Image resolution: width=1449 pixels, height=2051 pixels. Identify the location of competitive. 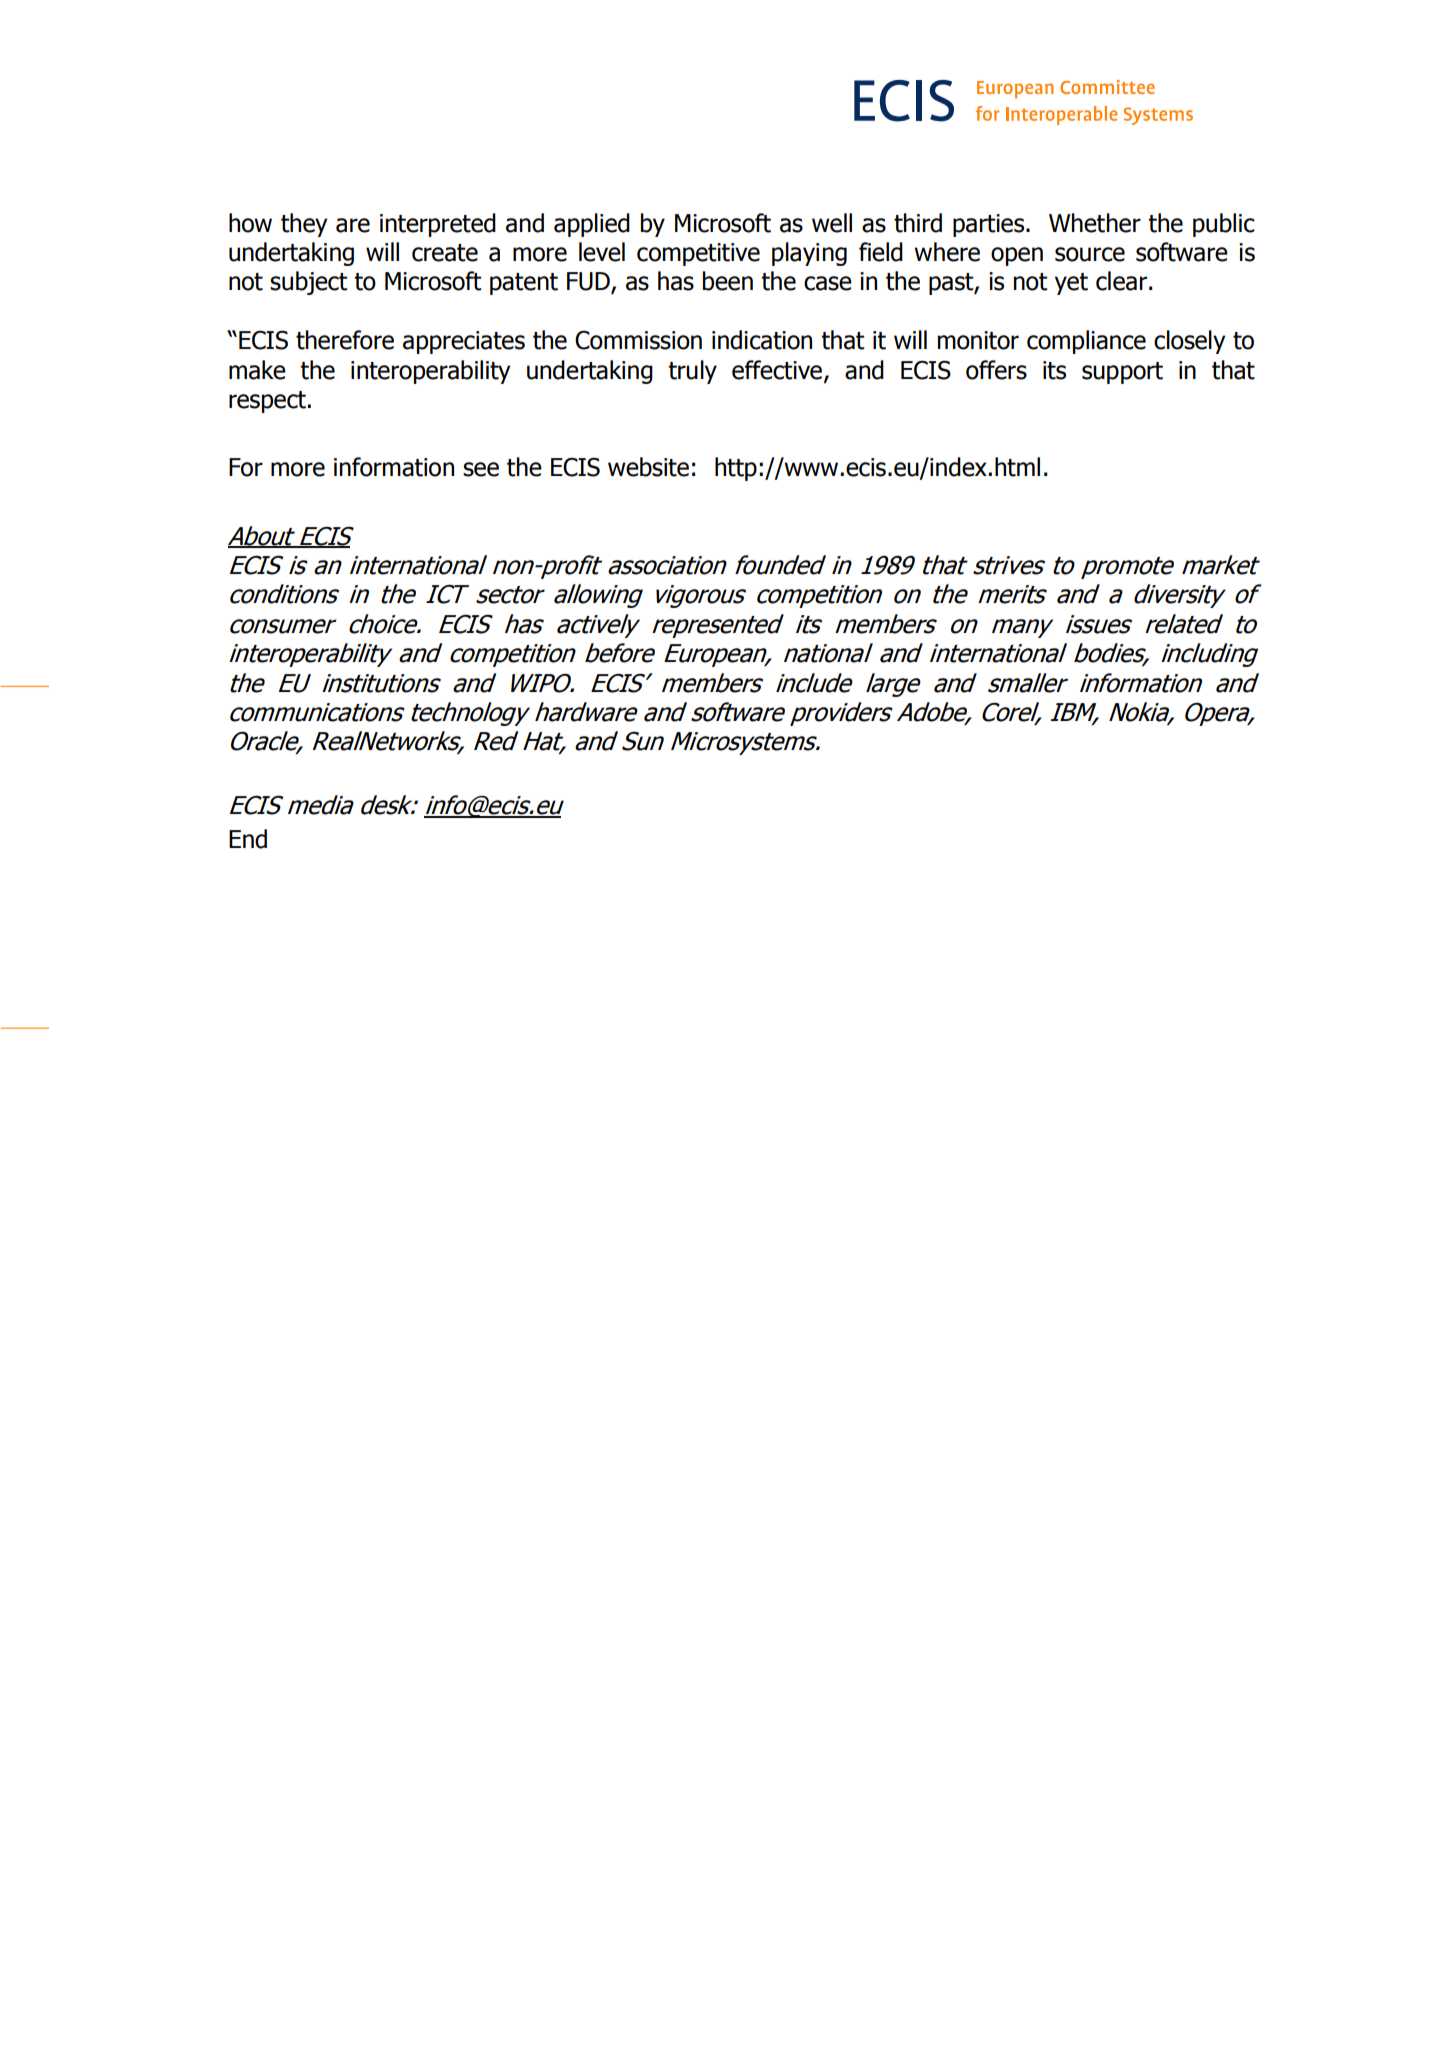
(698, 254).
